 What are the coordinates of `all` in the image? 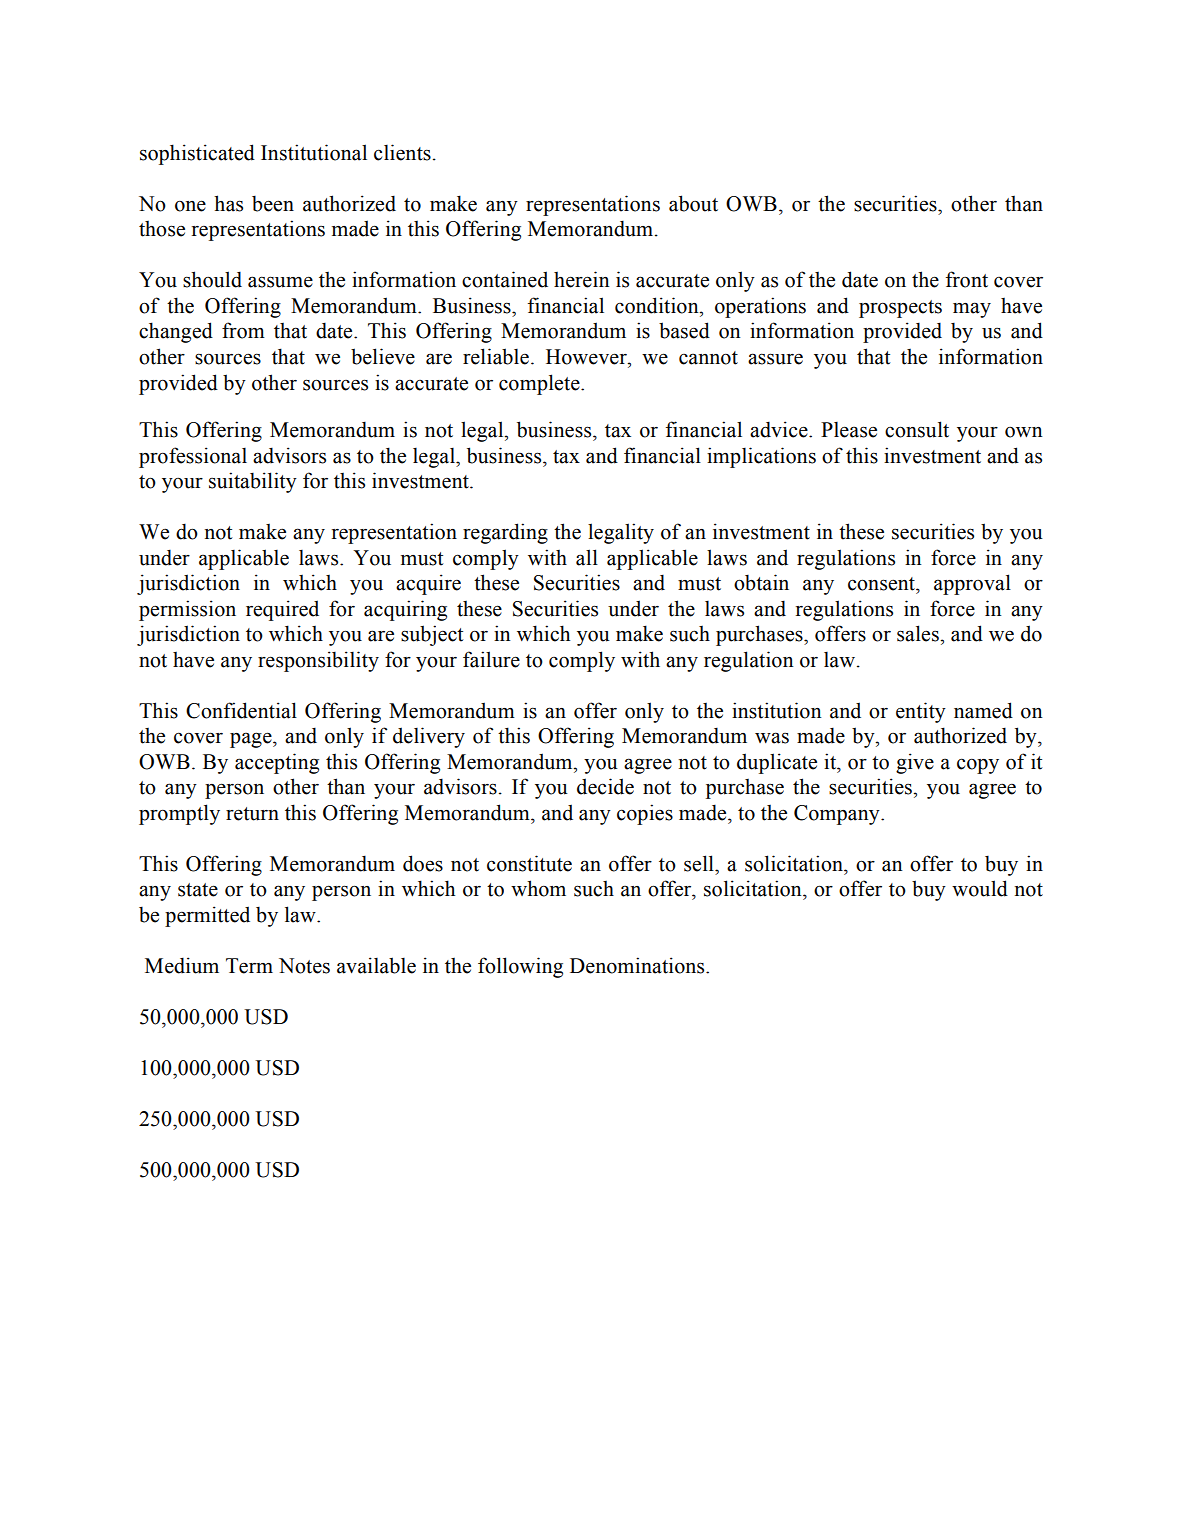 It's located at (587, 557).
